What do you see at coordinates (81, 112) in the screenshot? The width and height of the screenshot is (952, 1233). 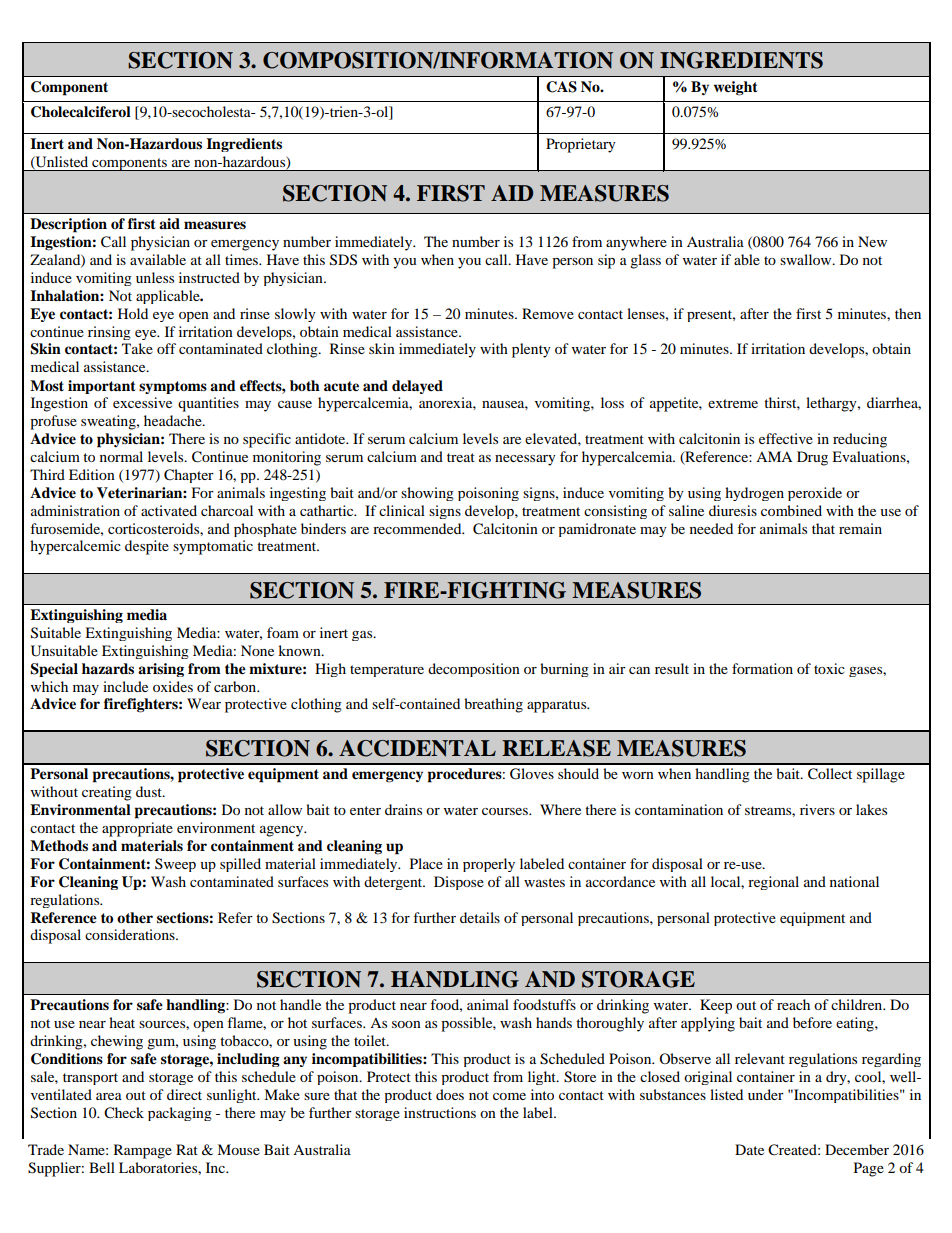 I see `Cholecalciferol` at bounding box center [81, 112].
